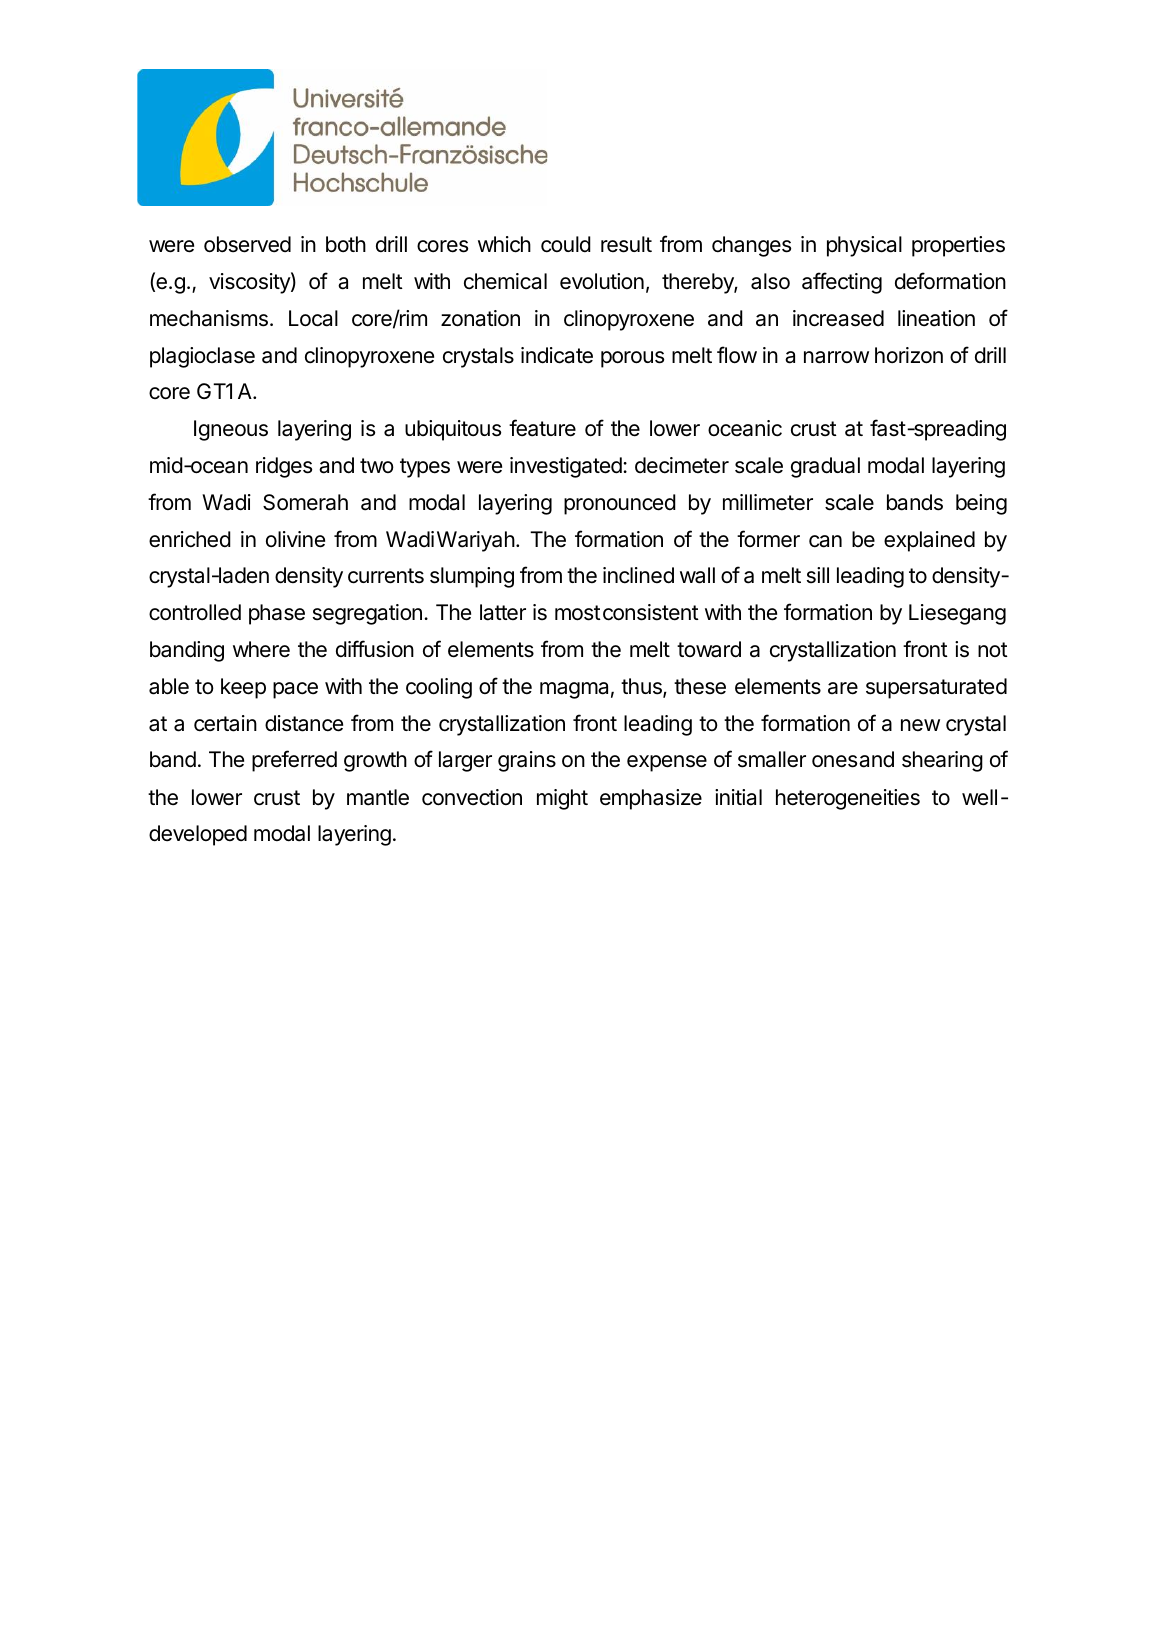  I want to click on preferred, so click(294, 761).
